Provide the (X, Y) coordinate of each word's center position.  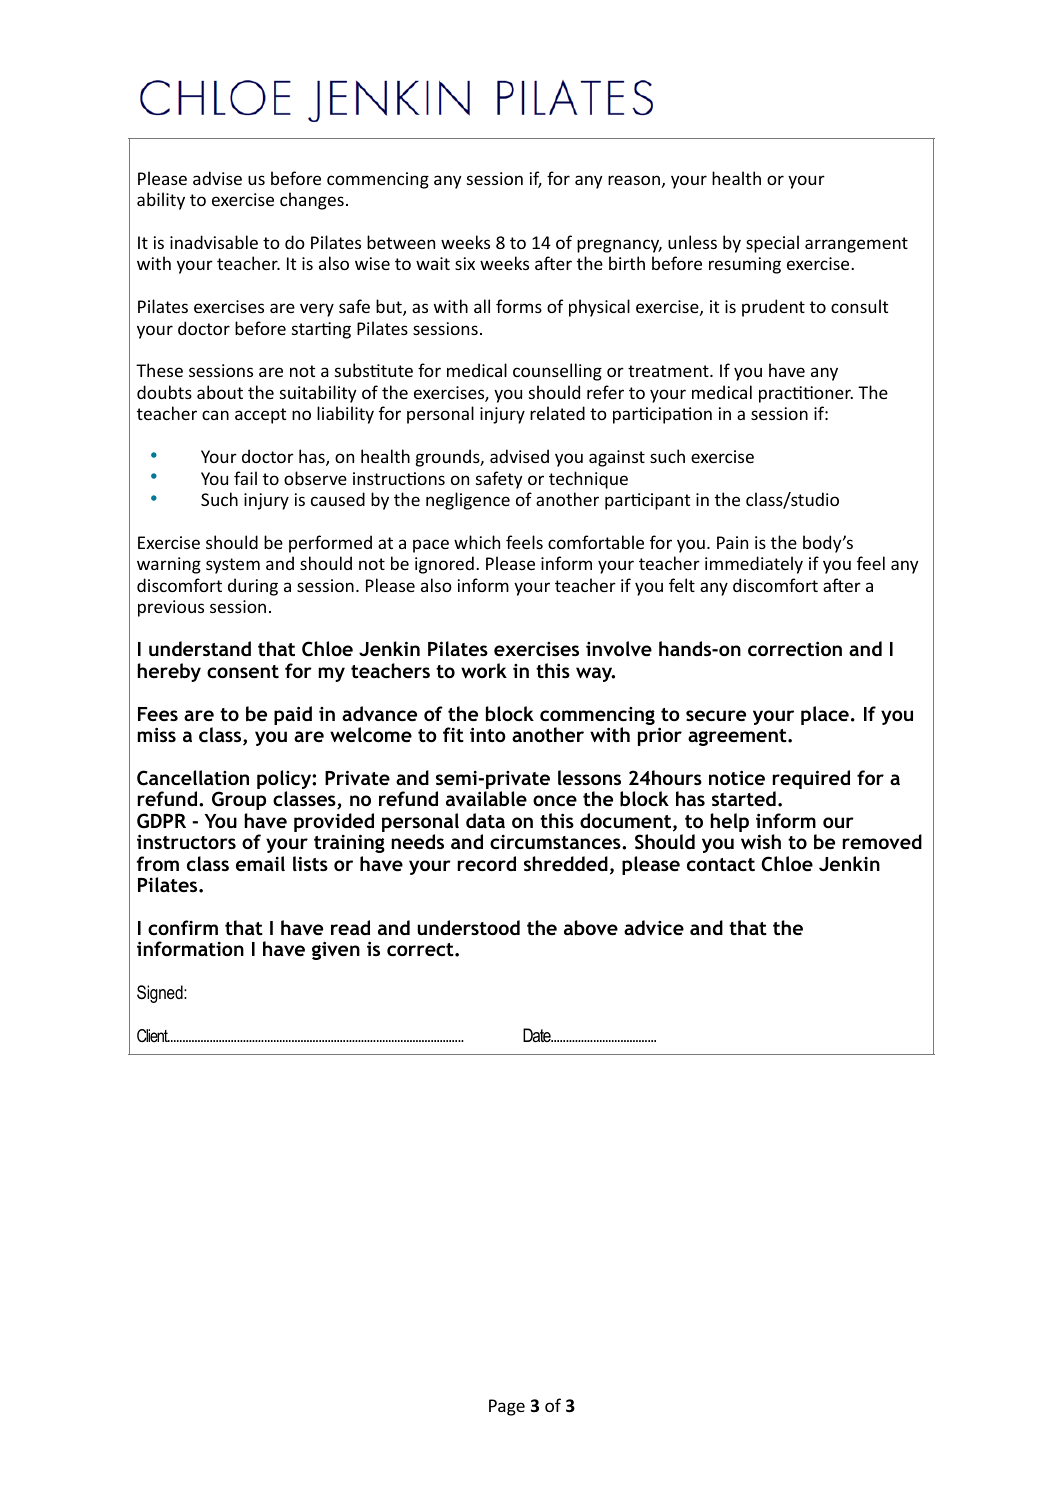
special (772, 244)
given (336, 950)
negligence (468, 501)
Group (239, 800)
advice (654, 927)
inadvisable (214, 242)
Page (507, 1407)
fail (245, 478)
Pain (732, 542)
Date (538, 1035)
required (811, 781)
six (465, 263)
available (486, 799)
